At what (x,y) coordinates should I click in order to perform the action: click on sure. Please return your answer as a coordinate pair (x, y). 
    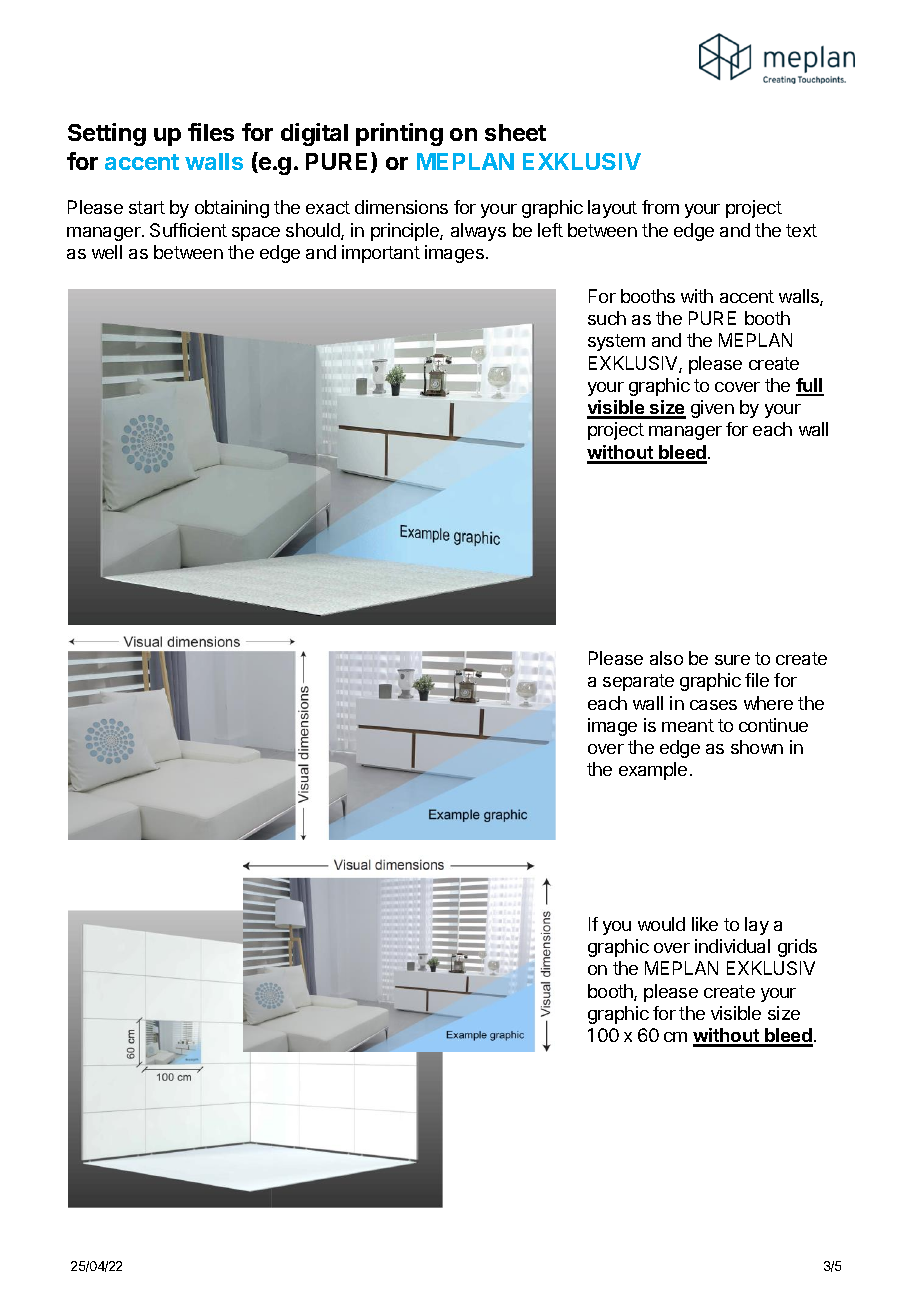
    Looking at the image, I should click on (732, 660).
